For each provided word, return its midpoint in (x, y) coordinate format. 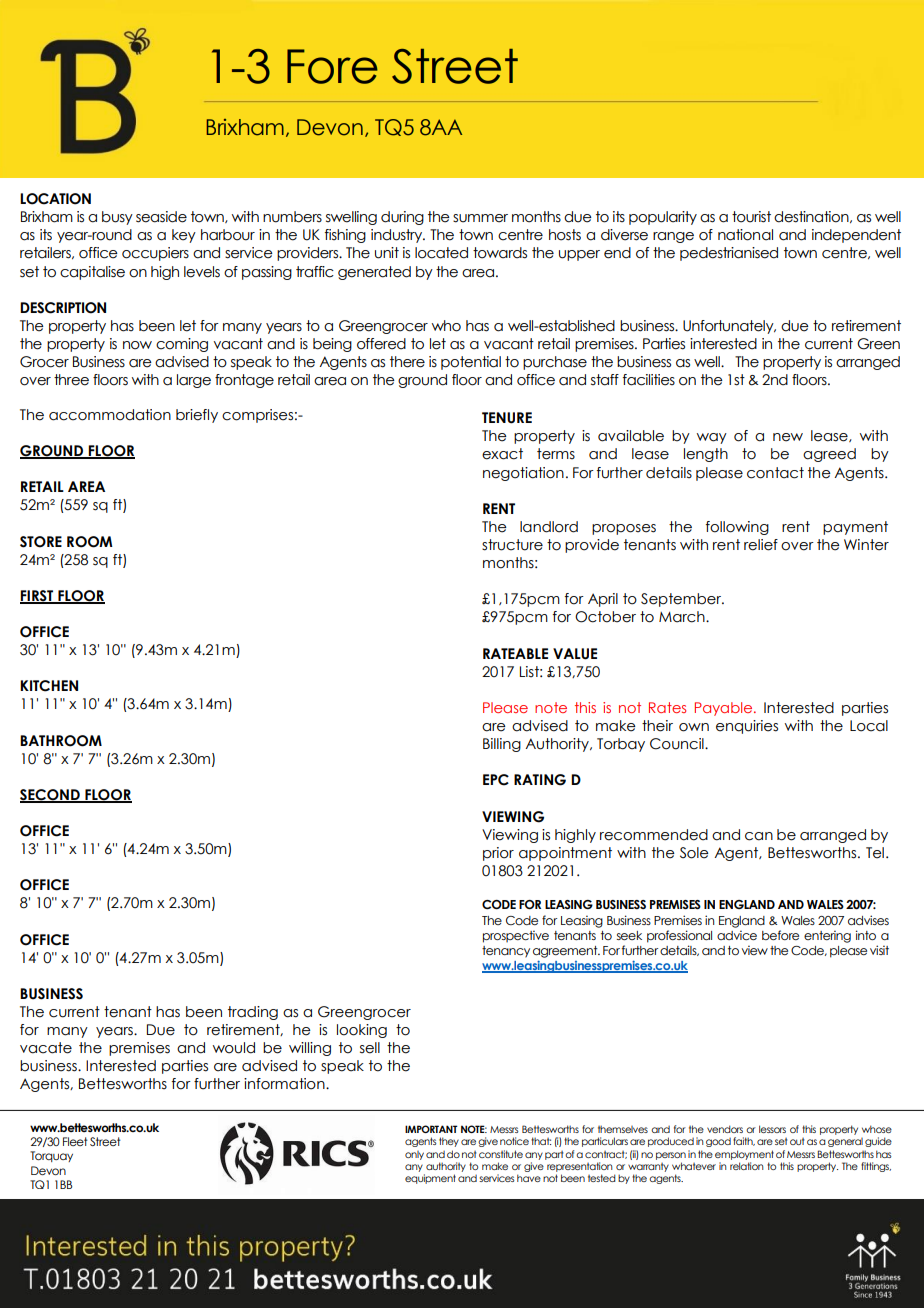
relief (761, 545)
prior (498, 854)
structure (512, 545)
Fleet (75, 1141)
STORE (41, 542)
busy (117, 218)
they (449, 1142)
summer (480, 218)
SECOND (51, 796)
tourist (751, 217)
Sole (694, 853)
